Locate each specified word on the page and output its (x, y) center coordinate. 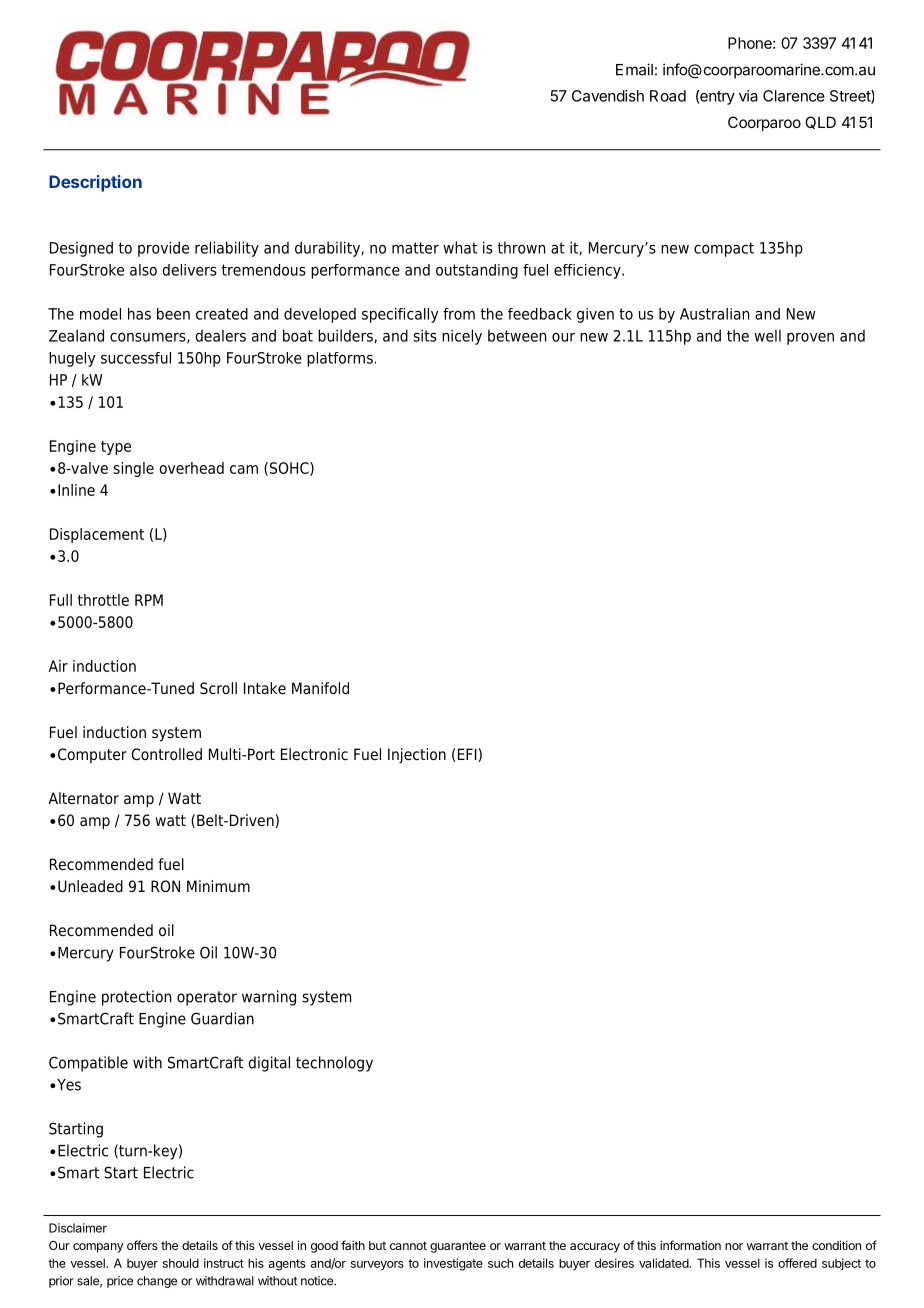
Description (95, 183)
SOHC (290, 469)
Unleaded (90, 886)
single (133, 469)
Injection (417, 755)
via (748, 96)
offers (142, 1245)
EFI (467, 754)
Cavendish (608, 96)
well (767, 335)
